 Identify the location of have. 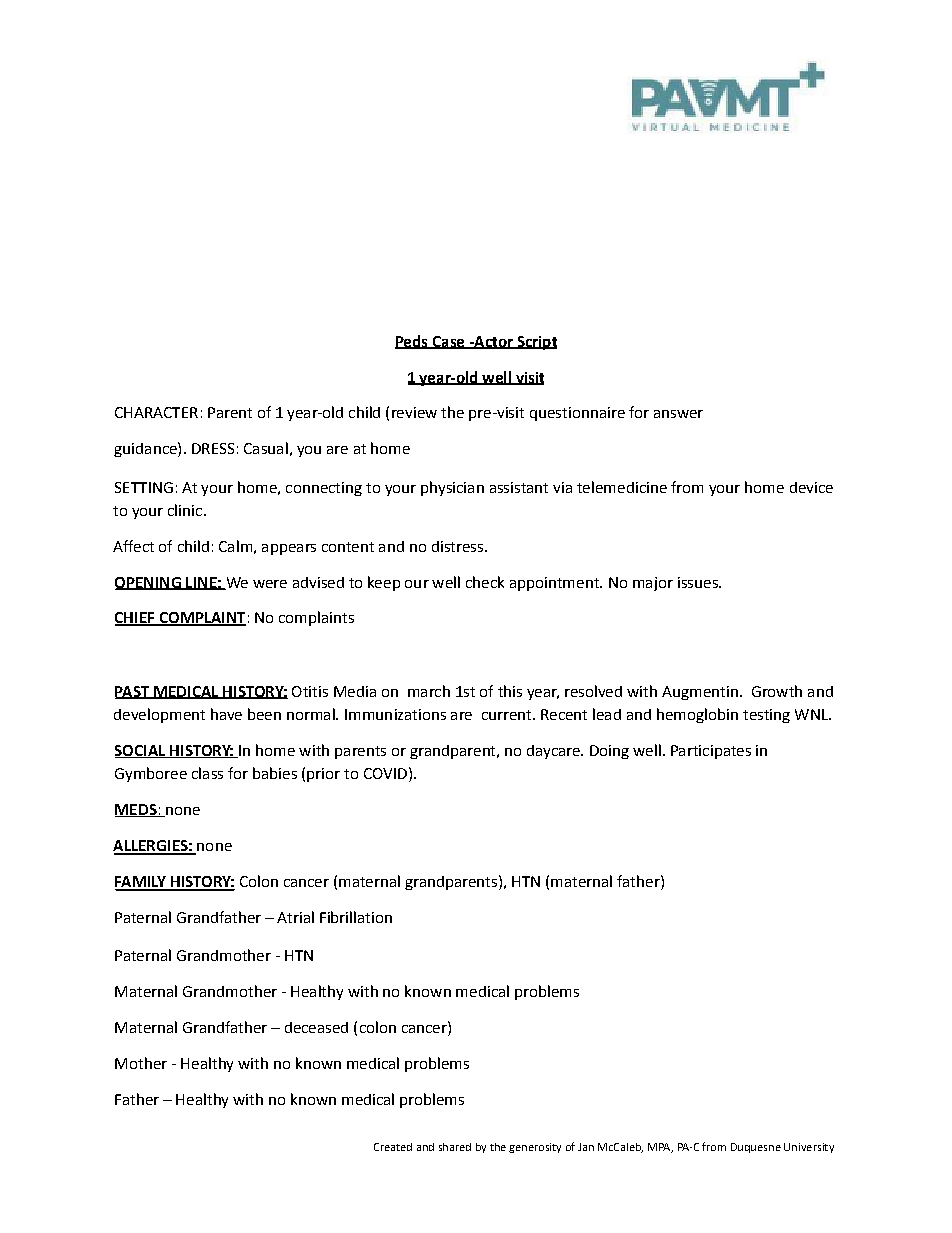
(226, 714).
